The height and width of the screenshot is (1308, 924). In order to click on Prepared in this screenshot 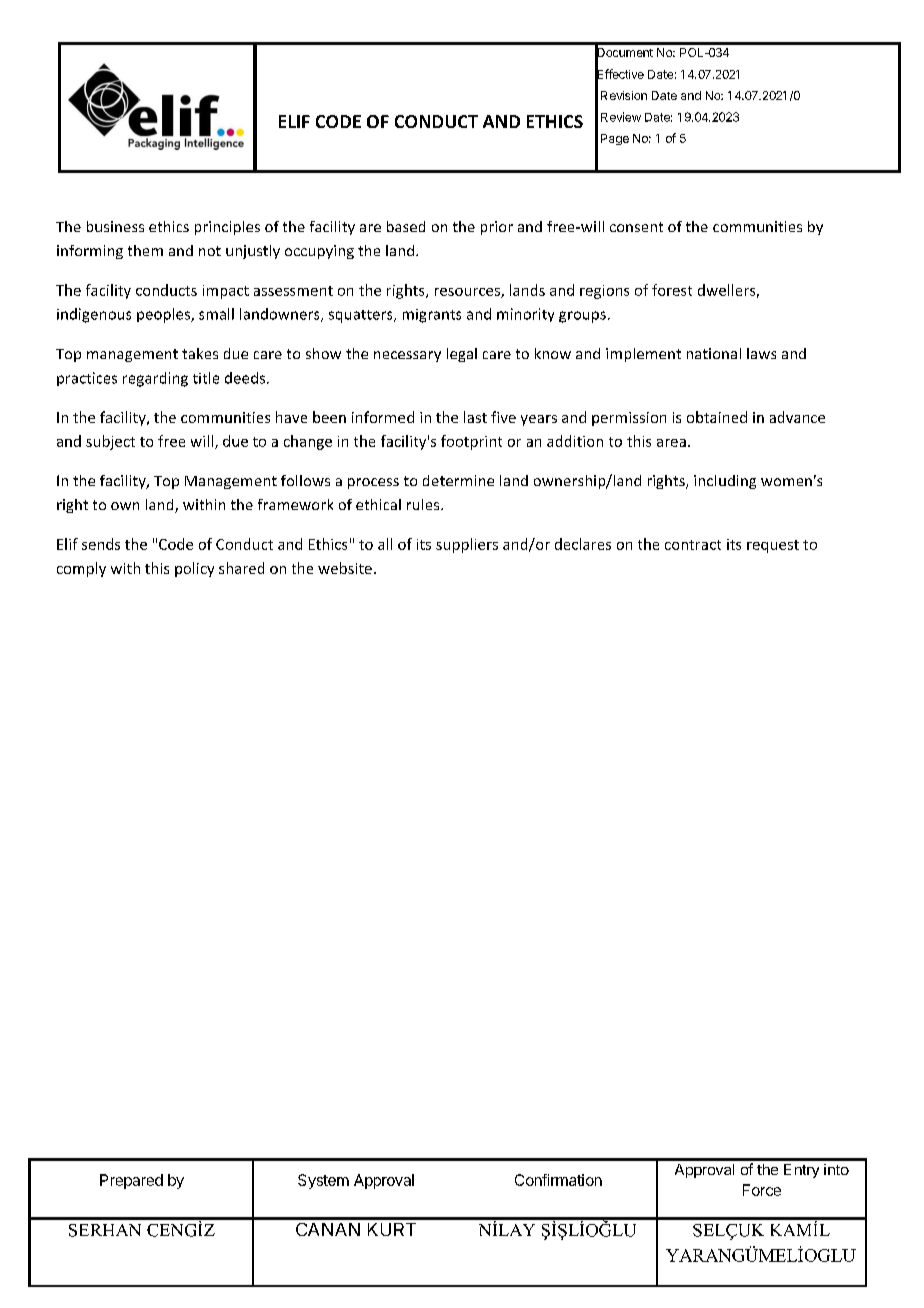, I will do `click(131, 1181)`.
